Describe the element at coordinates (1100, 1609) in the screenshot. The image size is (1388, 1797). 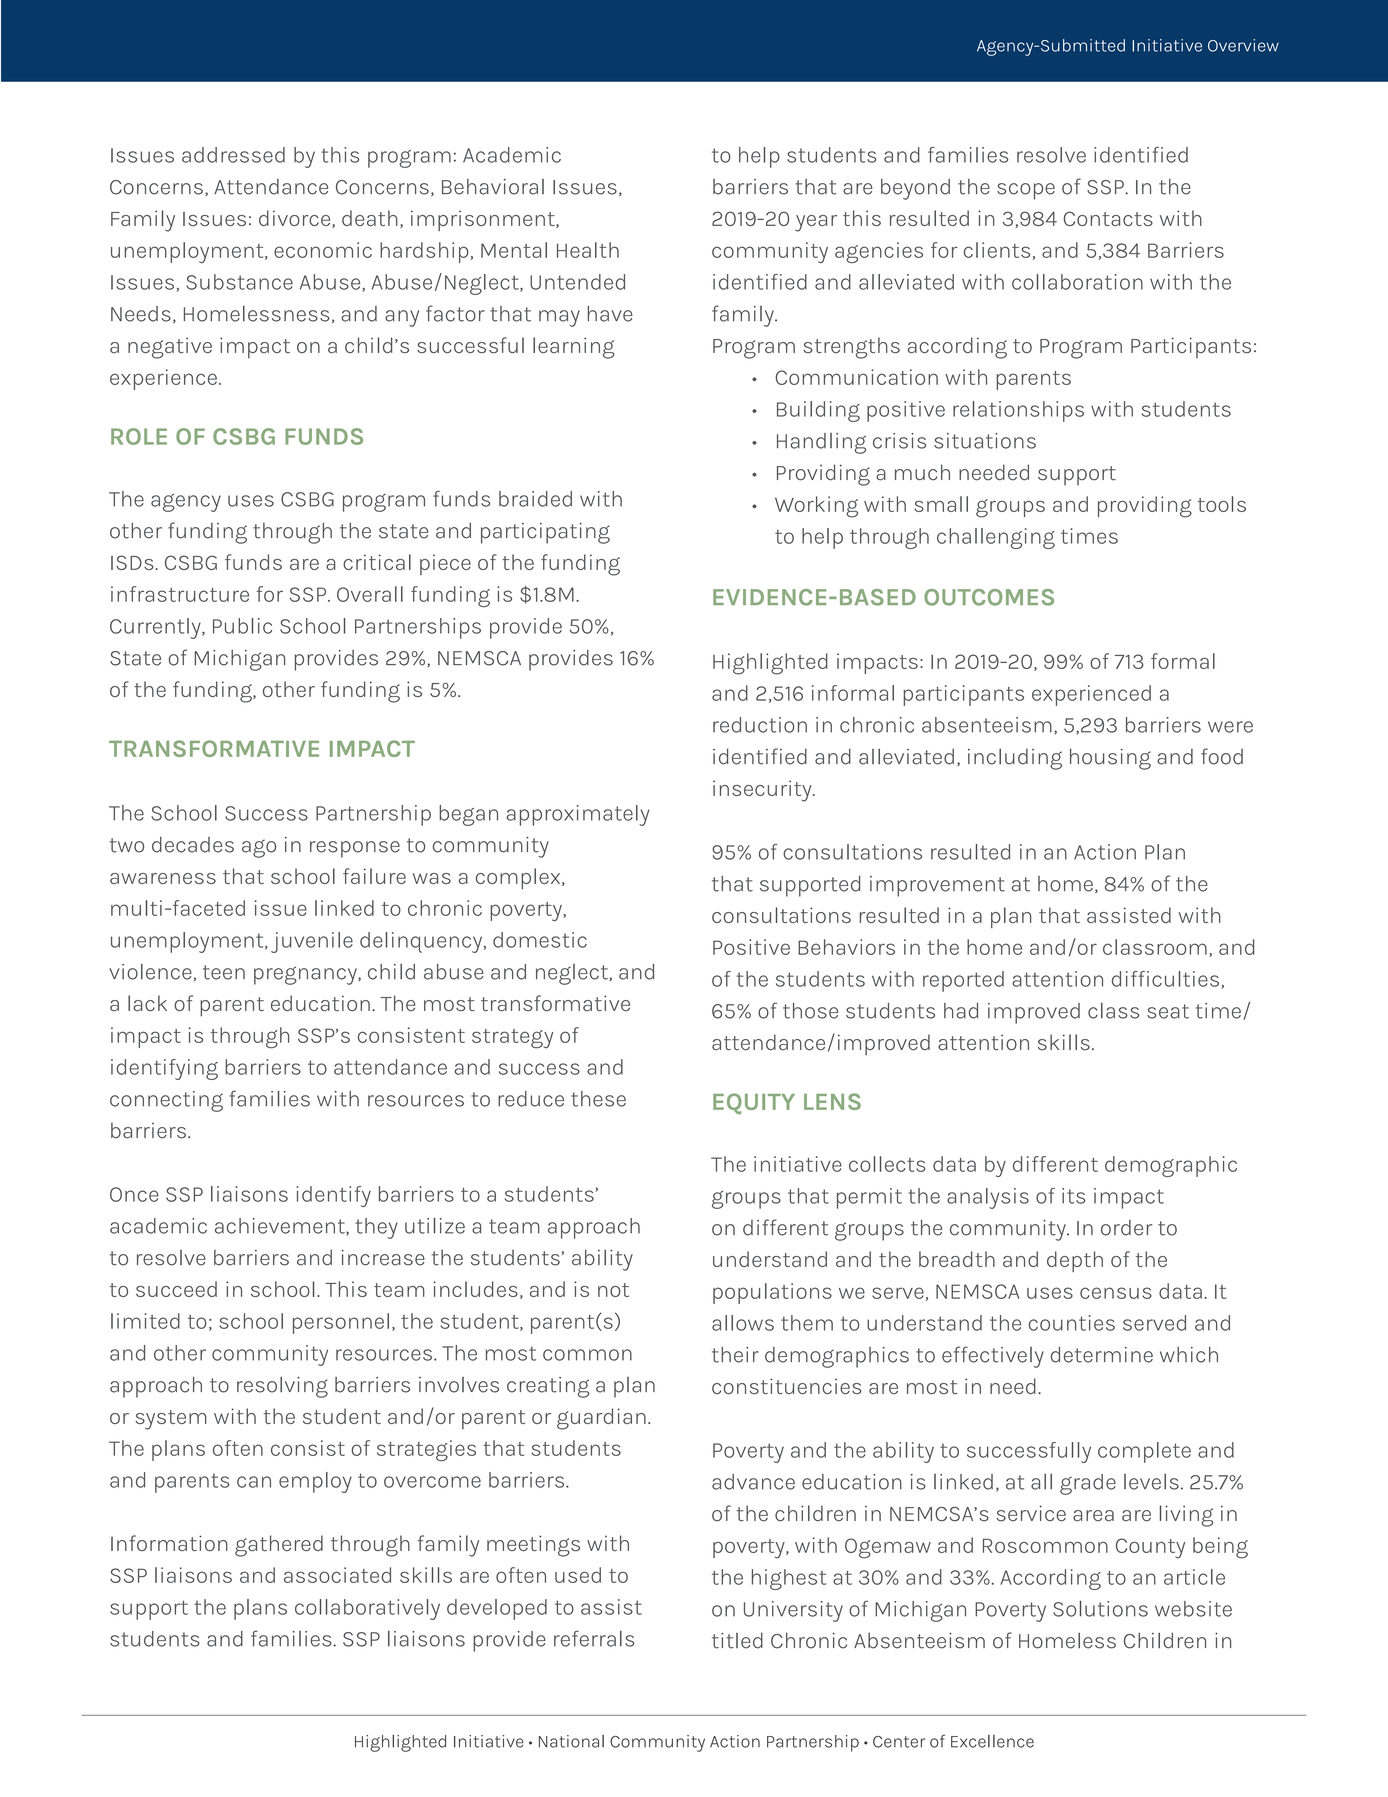
I see `Solutions` at that location.
